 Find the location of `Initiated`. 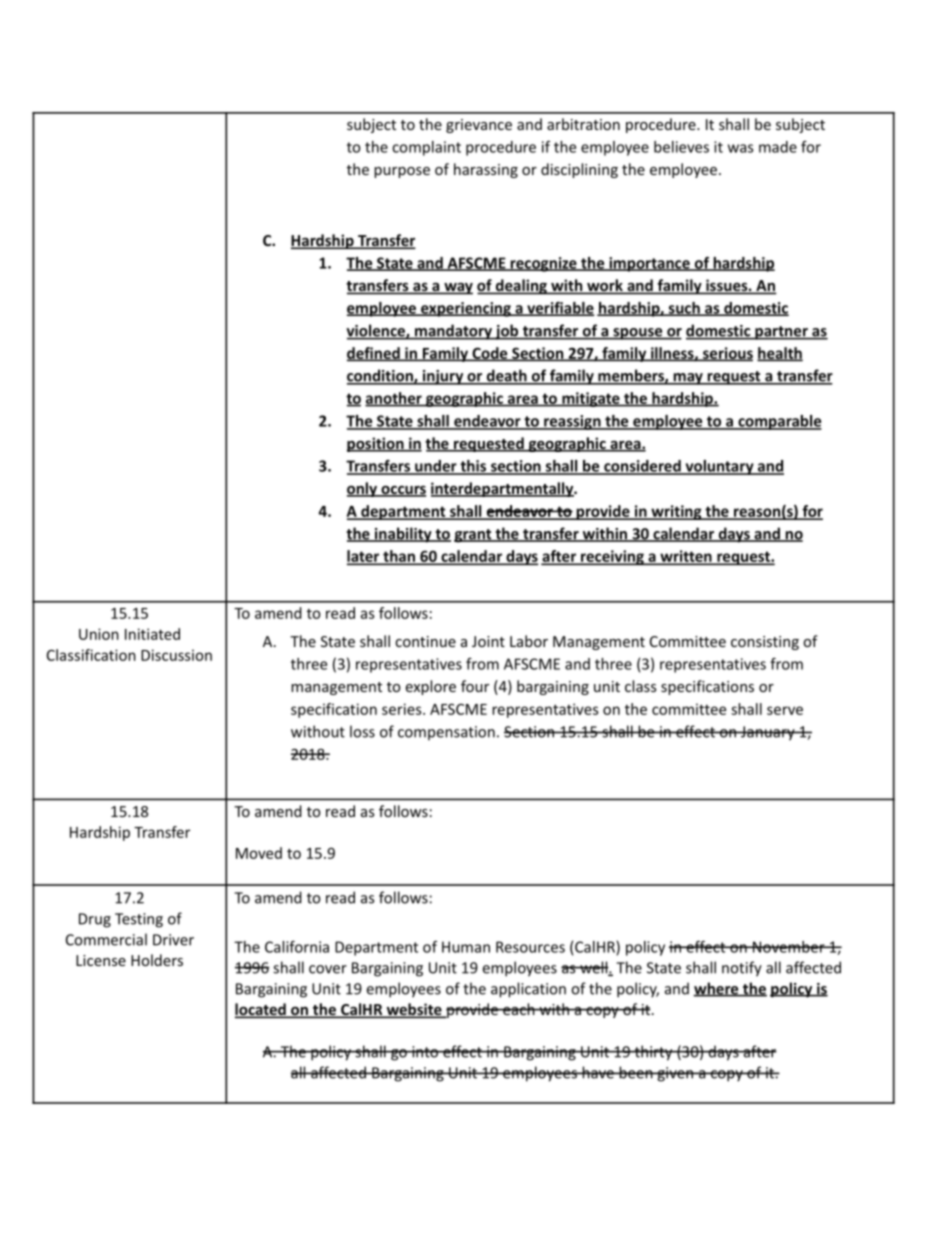

Initiated is located at coordinates (152, 634).
